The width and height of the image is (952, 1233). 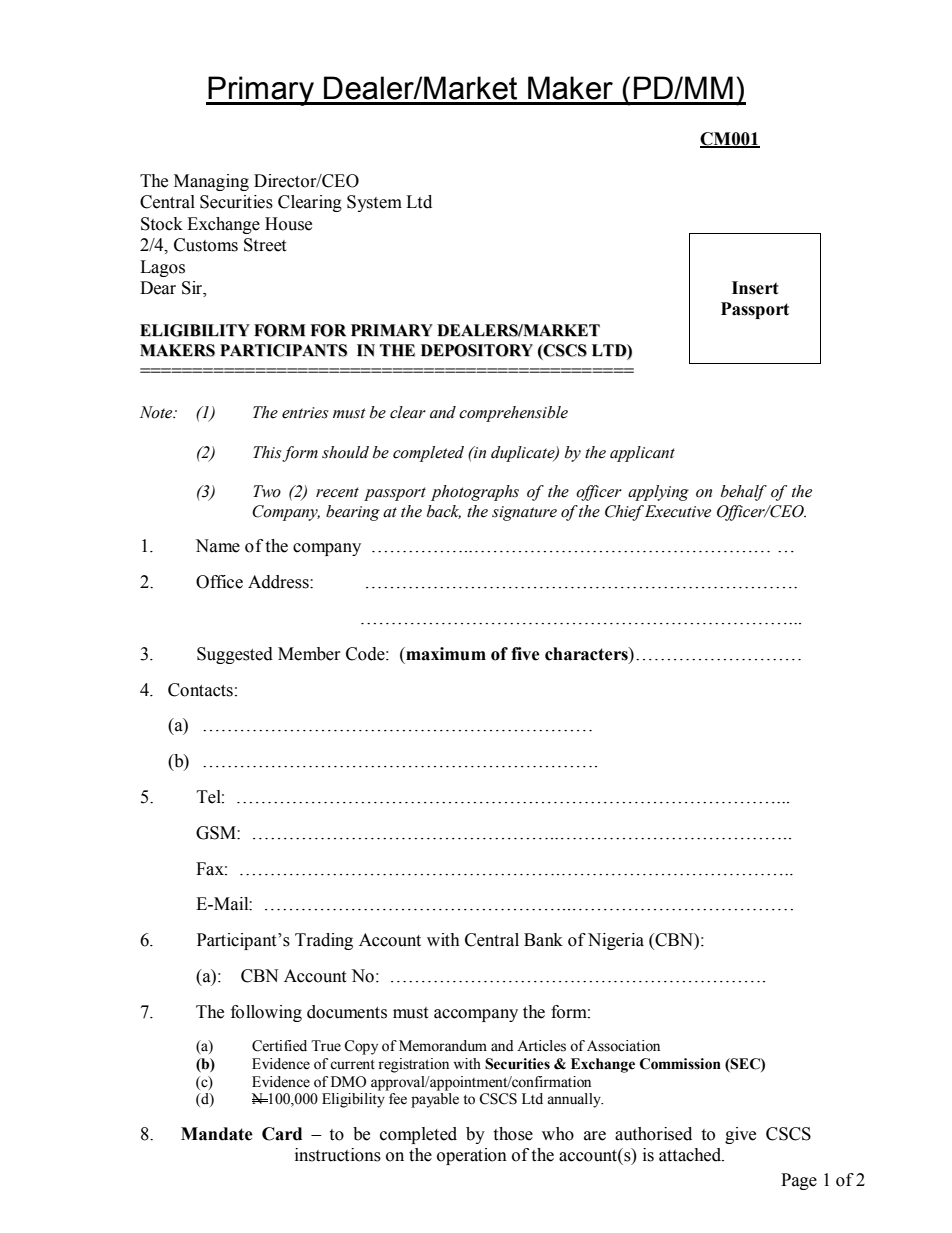 What do you see at coordinates (279, 582) in the image?
I see `Address` at bounding box center [279, 582].
